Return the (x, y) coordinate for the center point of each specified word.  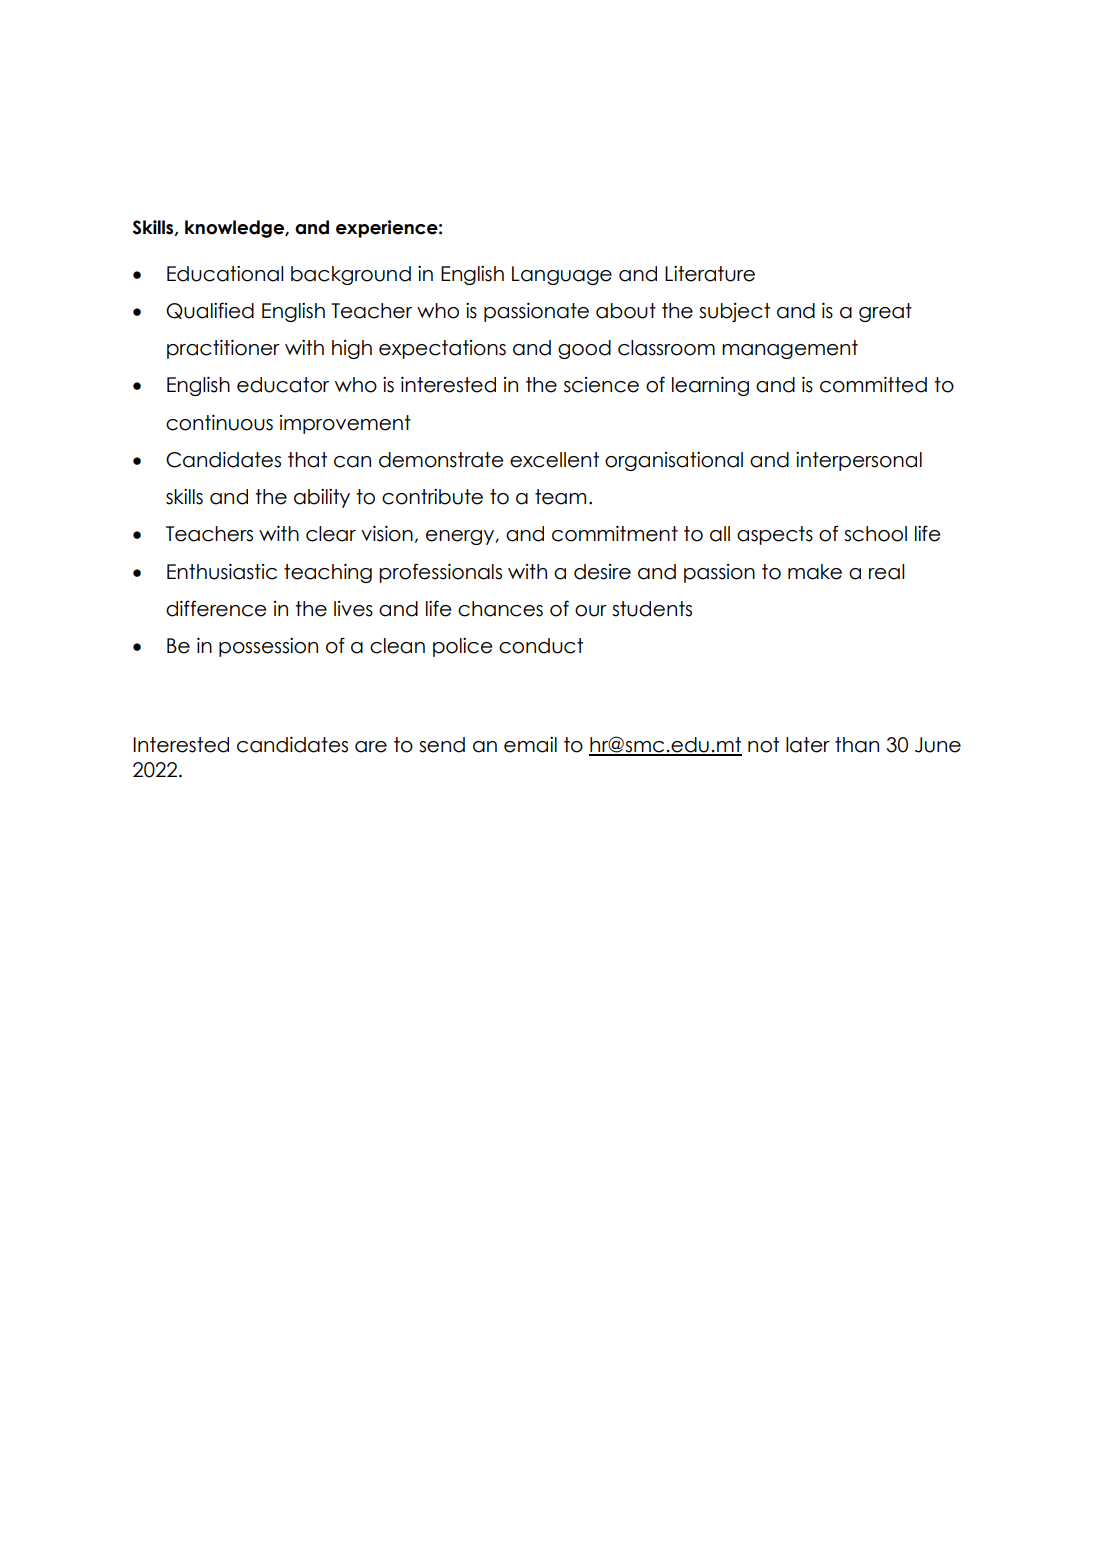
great (885, 312)
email (530, 745)
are (371, 747)
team (560, 497)
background (351, 275)
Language (562, 275)
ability (322, 498)
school (875, 534)
